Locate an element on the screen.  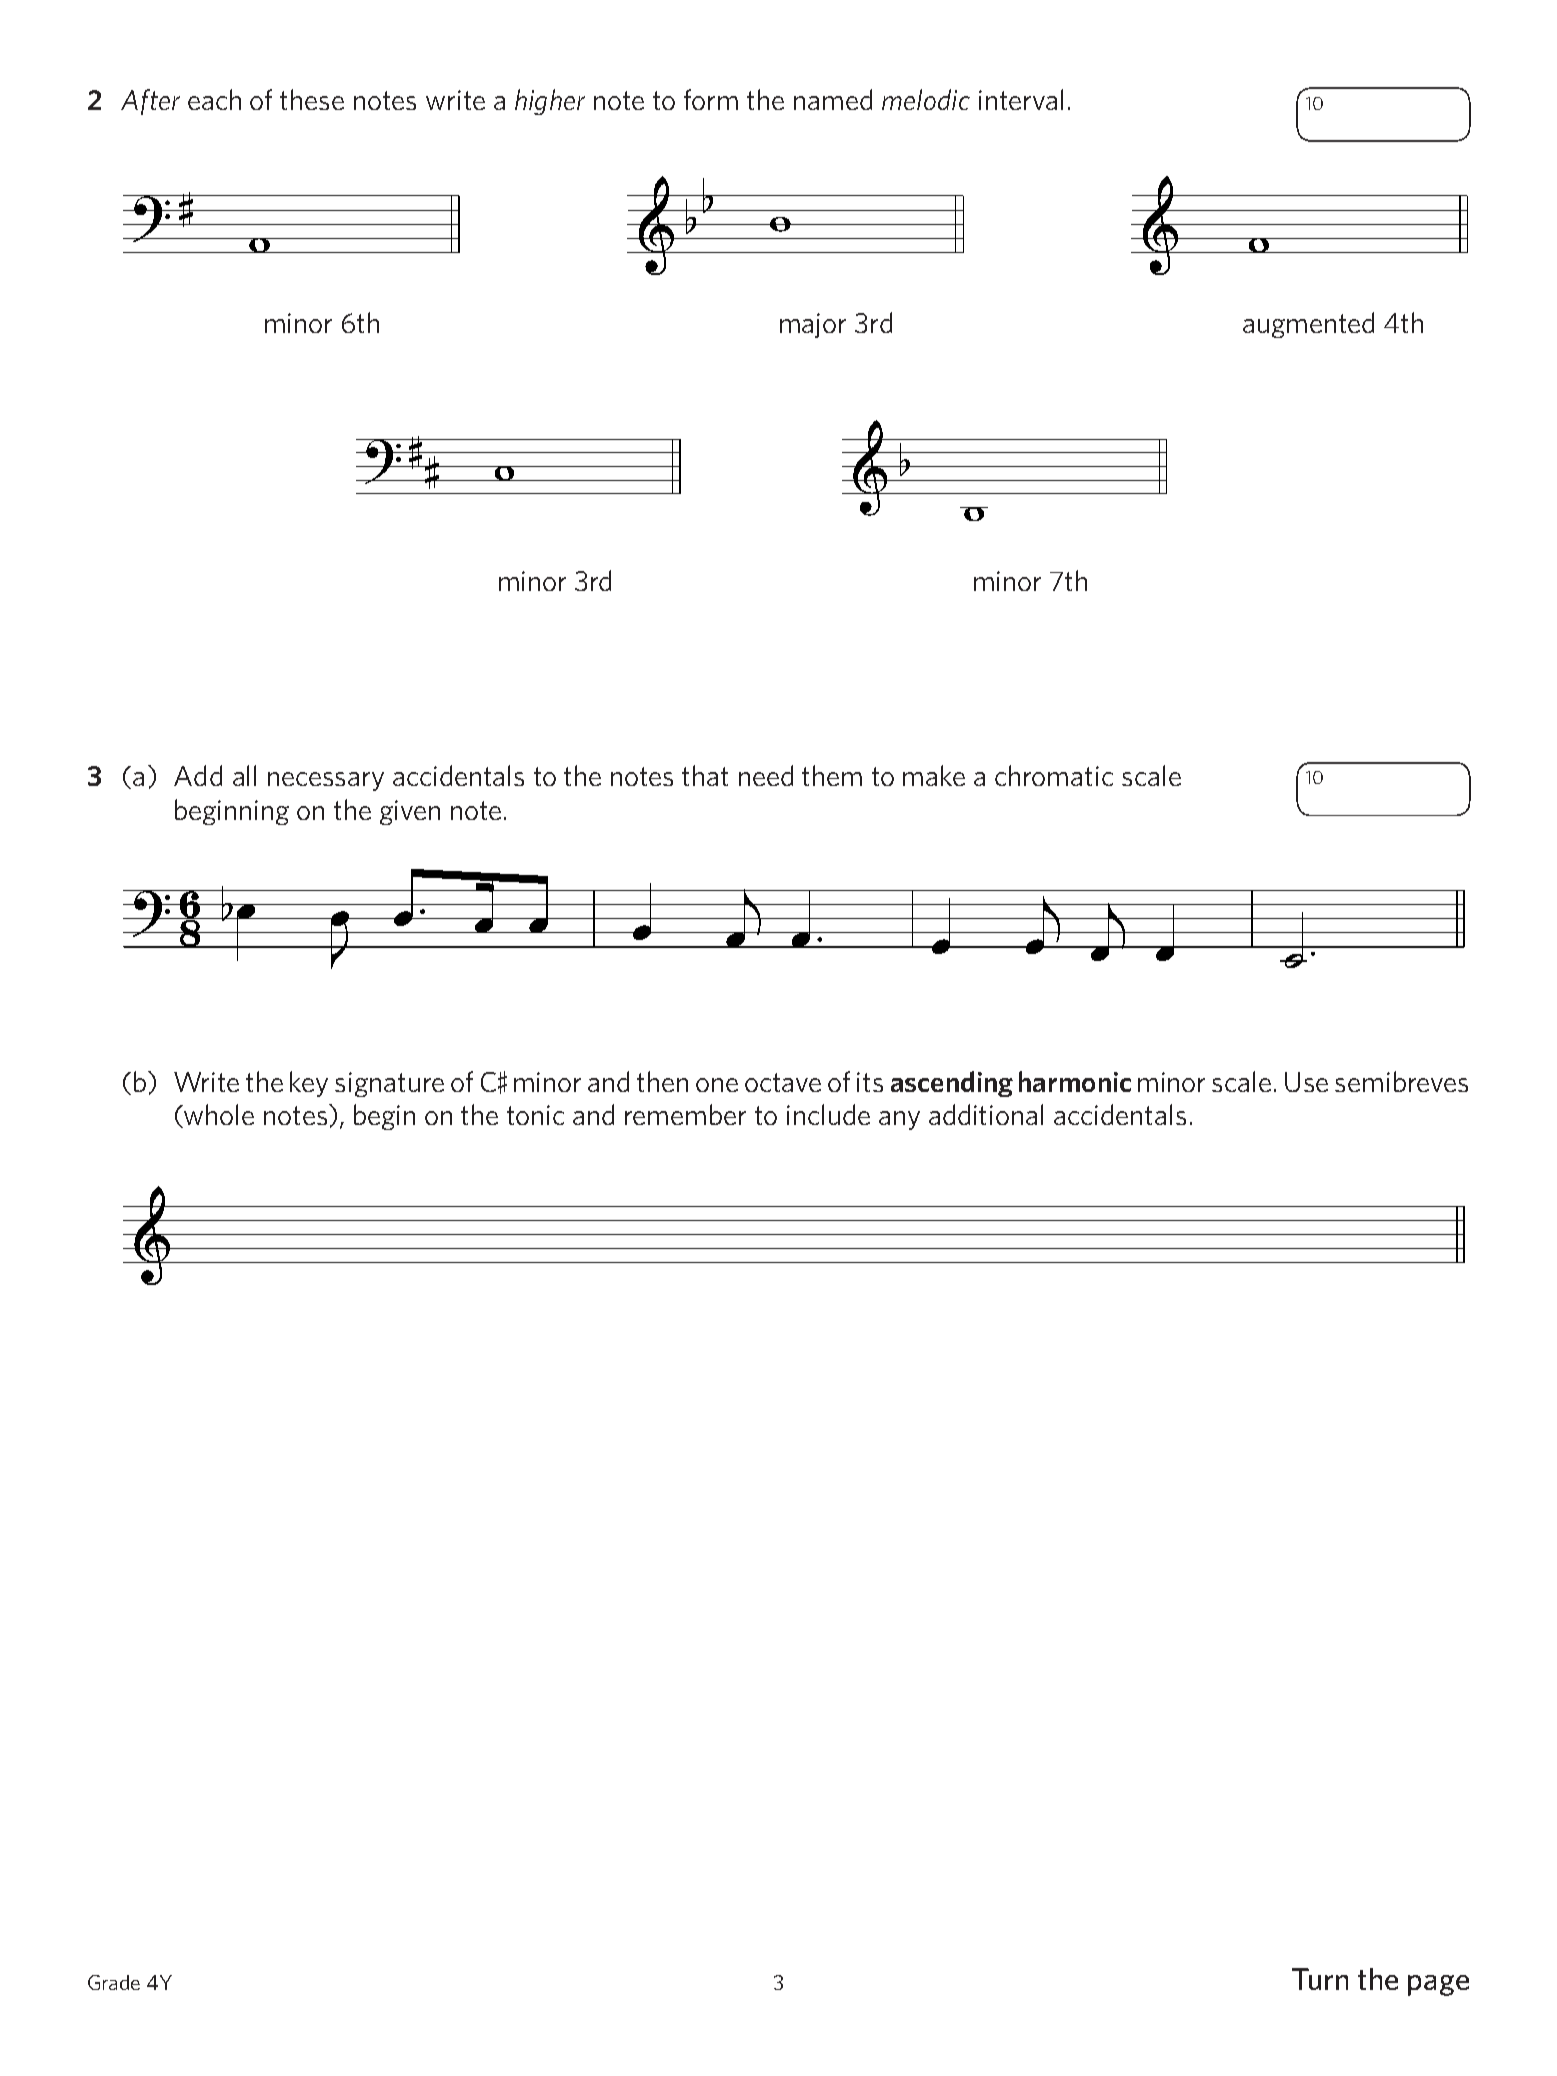
Use is located at coordinates (1306, 1082).
